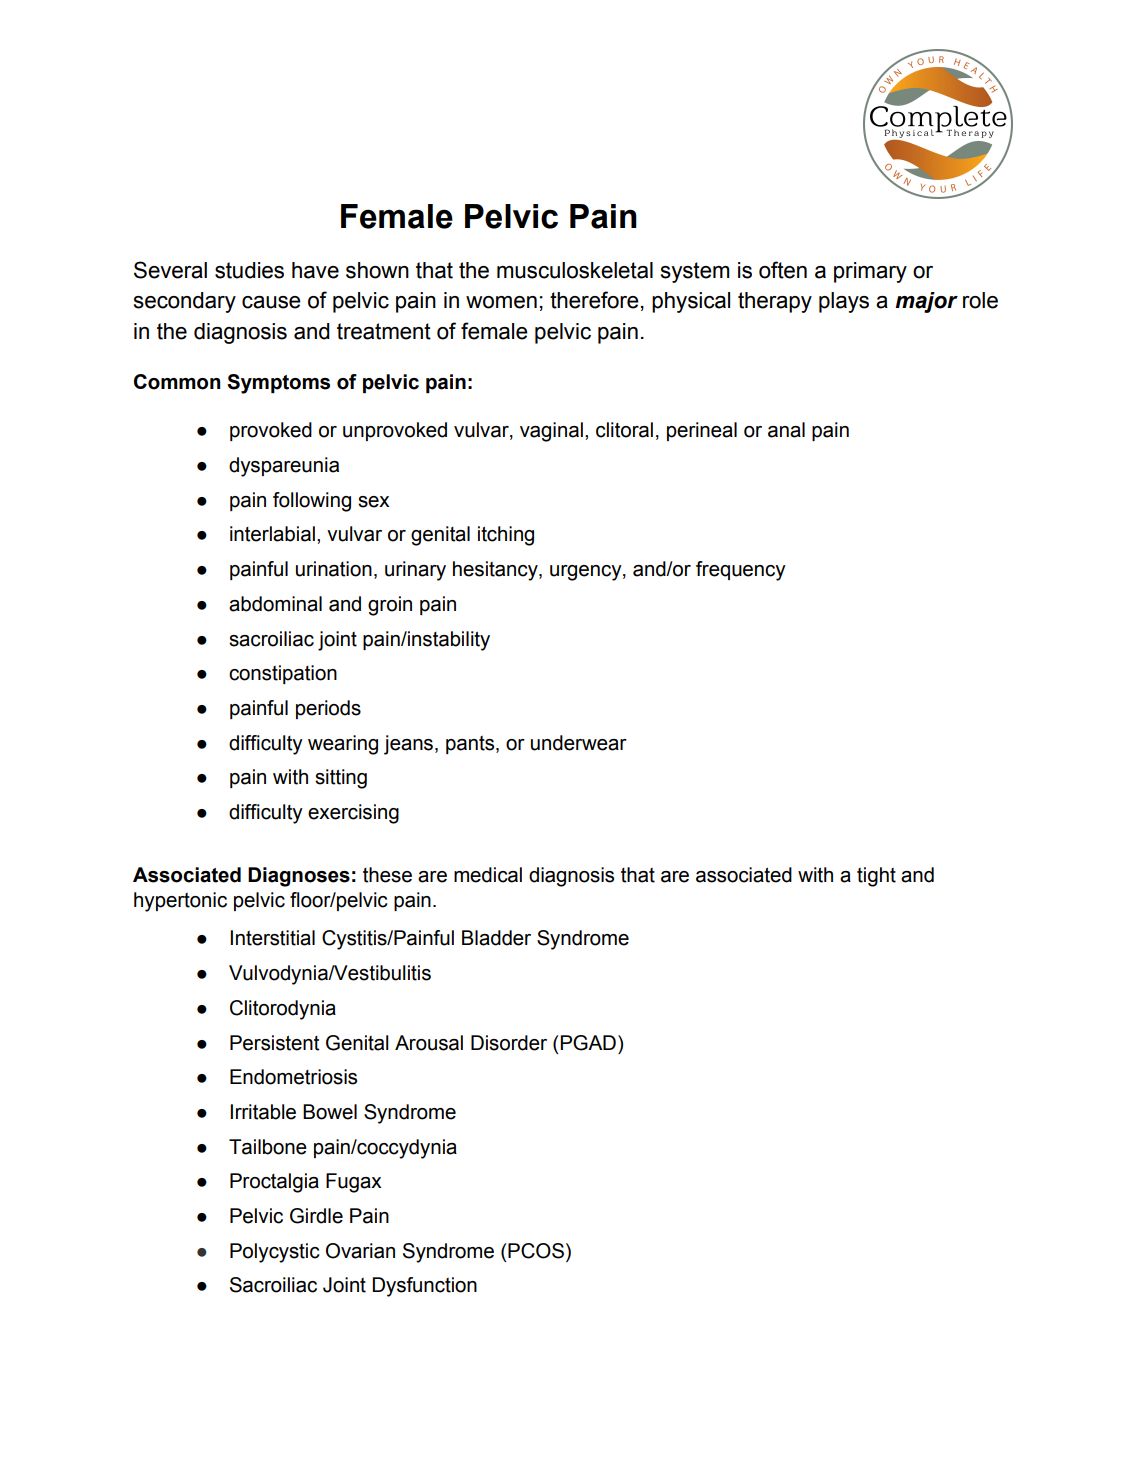  What do you see at coordinates (844, 302) in the screenshot?
I see `plays` at bounding box center [844, 302].
